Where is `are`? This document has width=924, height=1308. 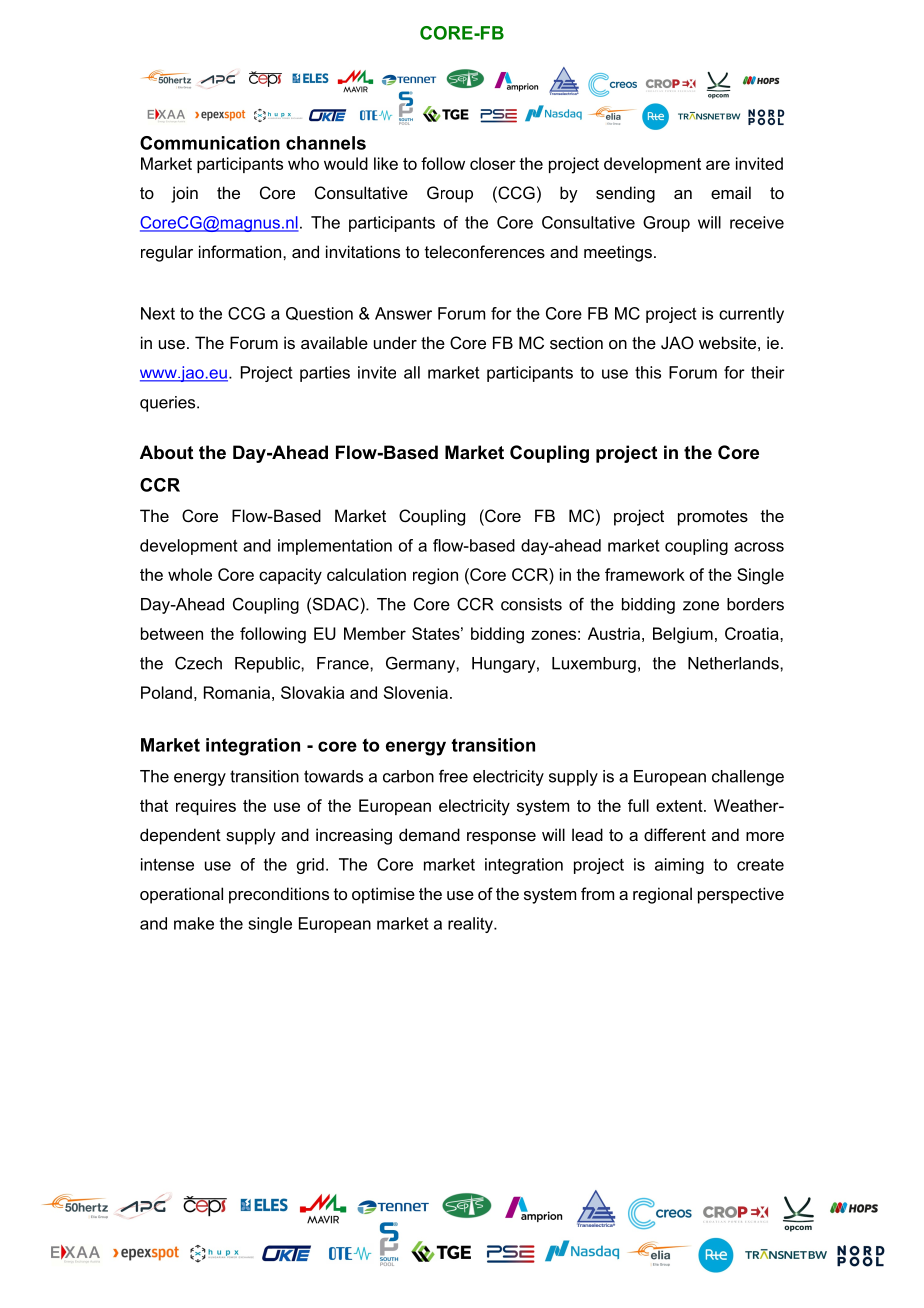
are is located at coordinates (718, 165).
